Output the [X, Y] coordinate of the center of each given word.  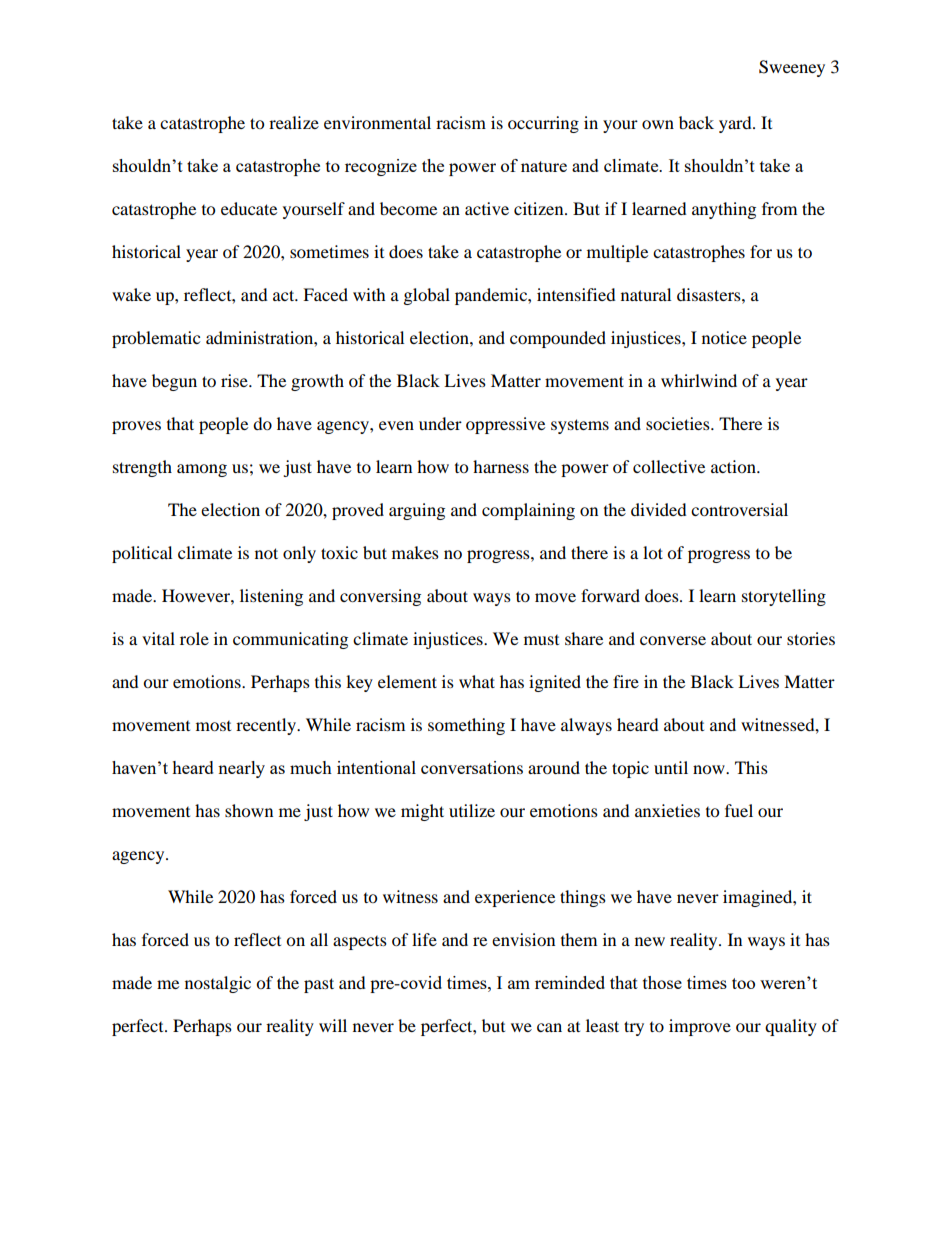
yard [736, 124]
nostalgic [218, 984]
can [549, 1027]
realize [294, 122]
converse [673, 640]
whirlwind [699, 380]
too [743, 983]
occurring [543, 124]
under [440, 423]
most [213, 726]
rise [235, 380]
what [477, 681]
